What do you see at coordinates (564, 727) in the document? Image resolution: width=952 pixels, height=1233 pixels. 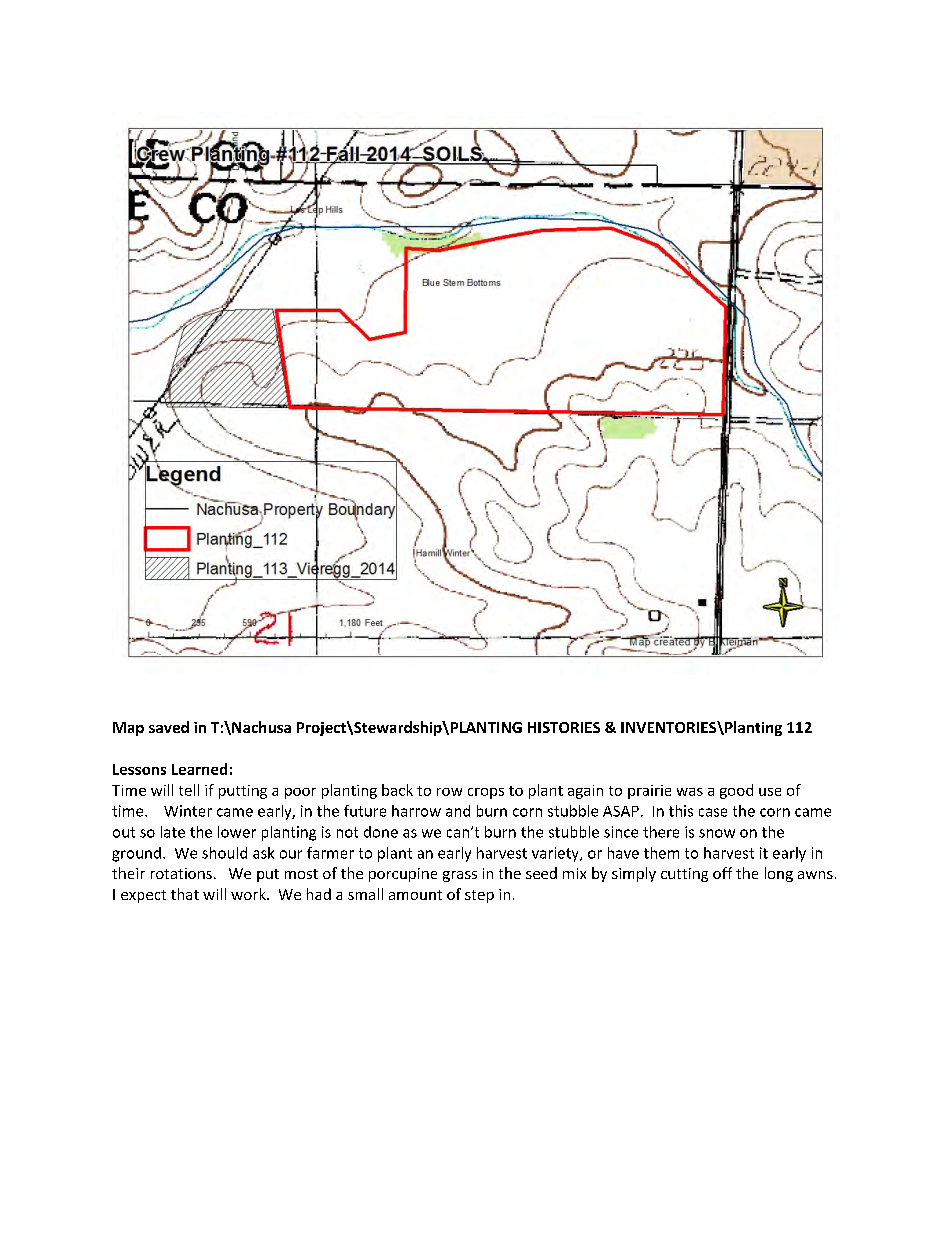 I see `HISTORIES` at bounding box center [564, 727].
